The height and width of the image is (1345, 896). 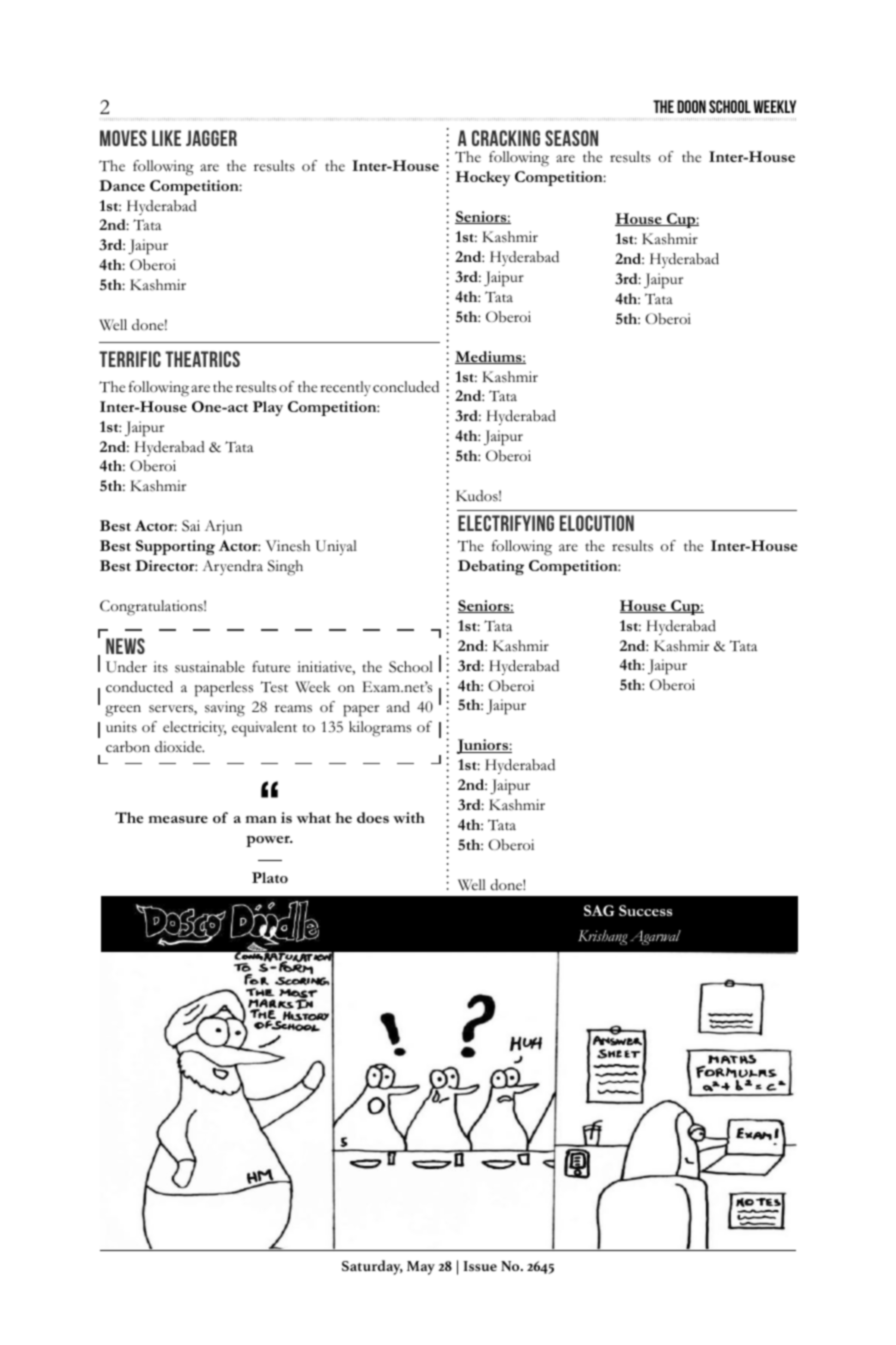 I want to click on cracking, so click(x=506, y=138).
